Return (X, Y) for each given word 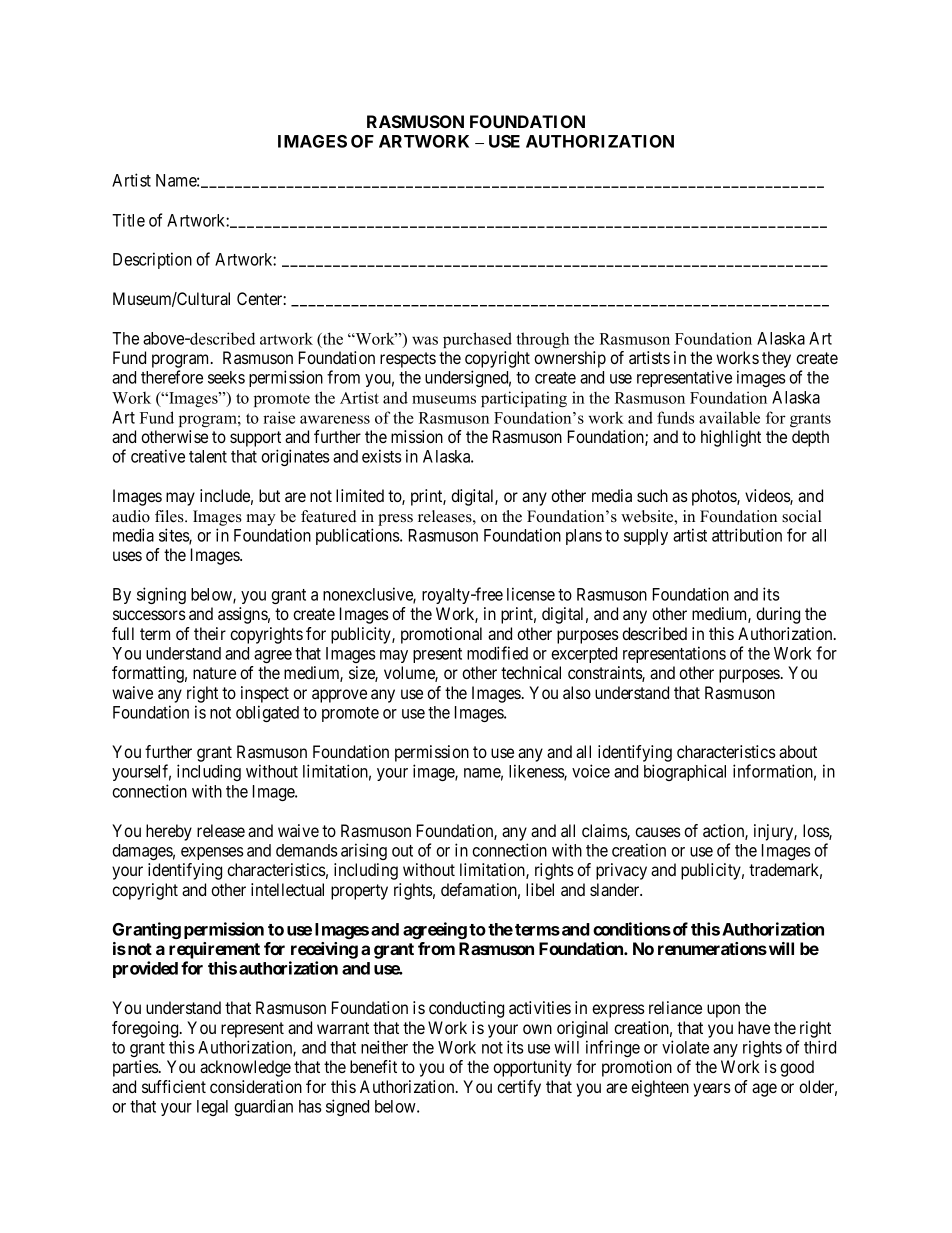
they (776, 359)
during (778, 615)
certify (519, 1088)
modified (497, 653)
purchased (477, 340)
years (712, 1090)
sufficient (174, 1086)
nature (214, 673)
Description (152, 260)
